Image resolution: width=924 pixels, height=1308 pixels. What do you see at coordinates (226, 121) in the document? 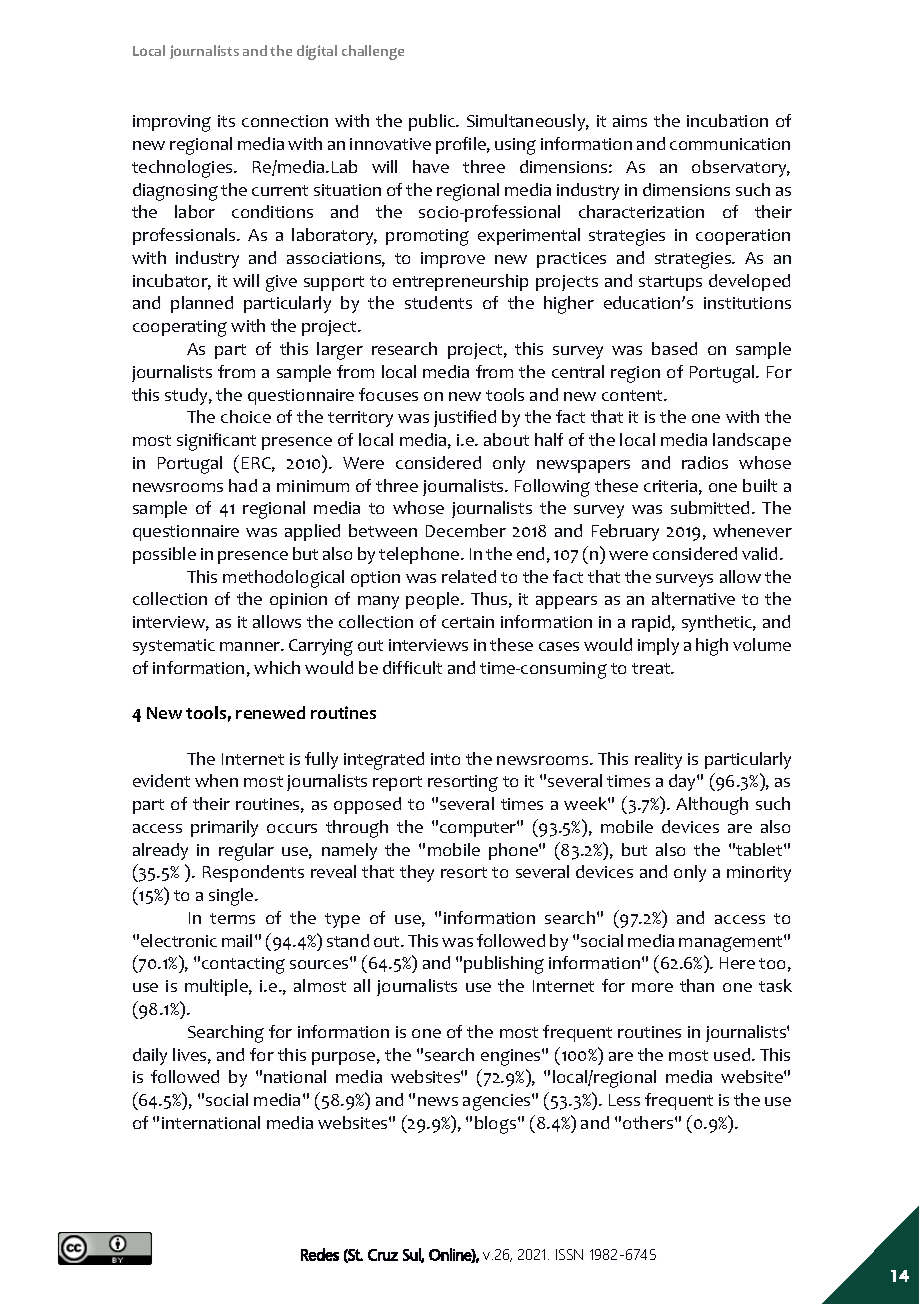
I see `its` at bounding box center [226, 121].
